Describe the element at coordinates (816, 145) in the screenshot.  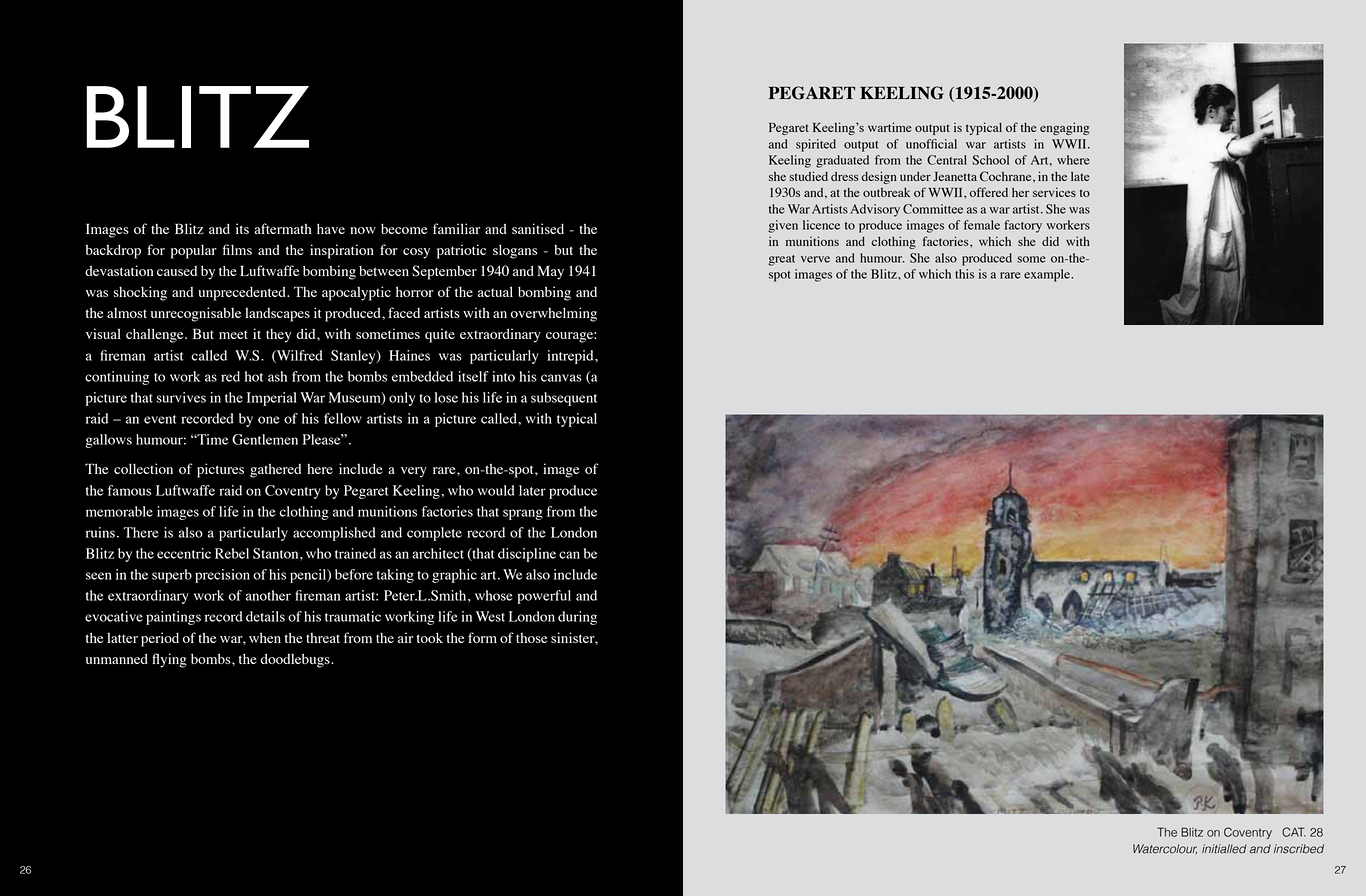
I see `spirited` at that location.
